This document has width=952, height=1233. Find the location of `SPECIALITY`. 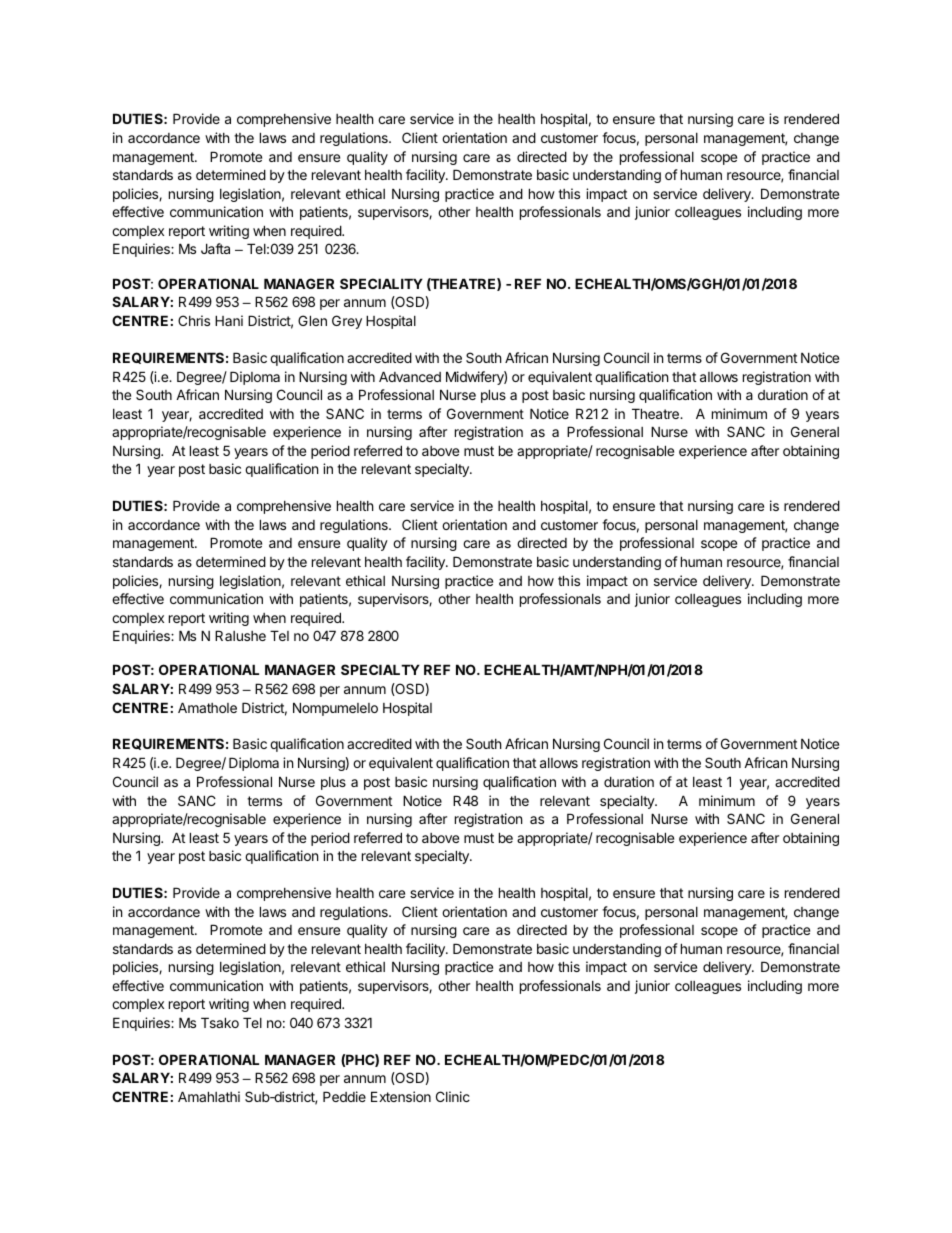

SPECIALITY is located at coordinates (381, 283).
